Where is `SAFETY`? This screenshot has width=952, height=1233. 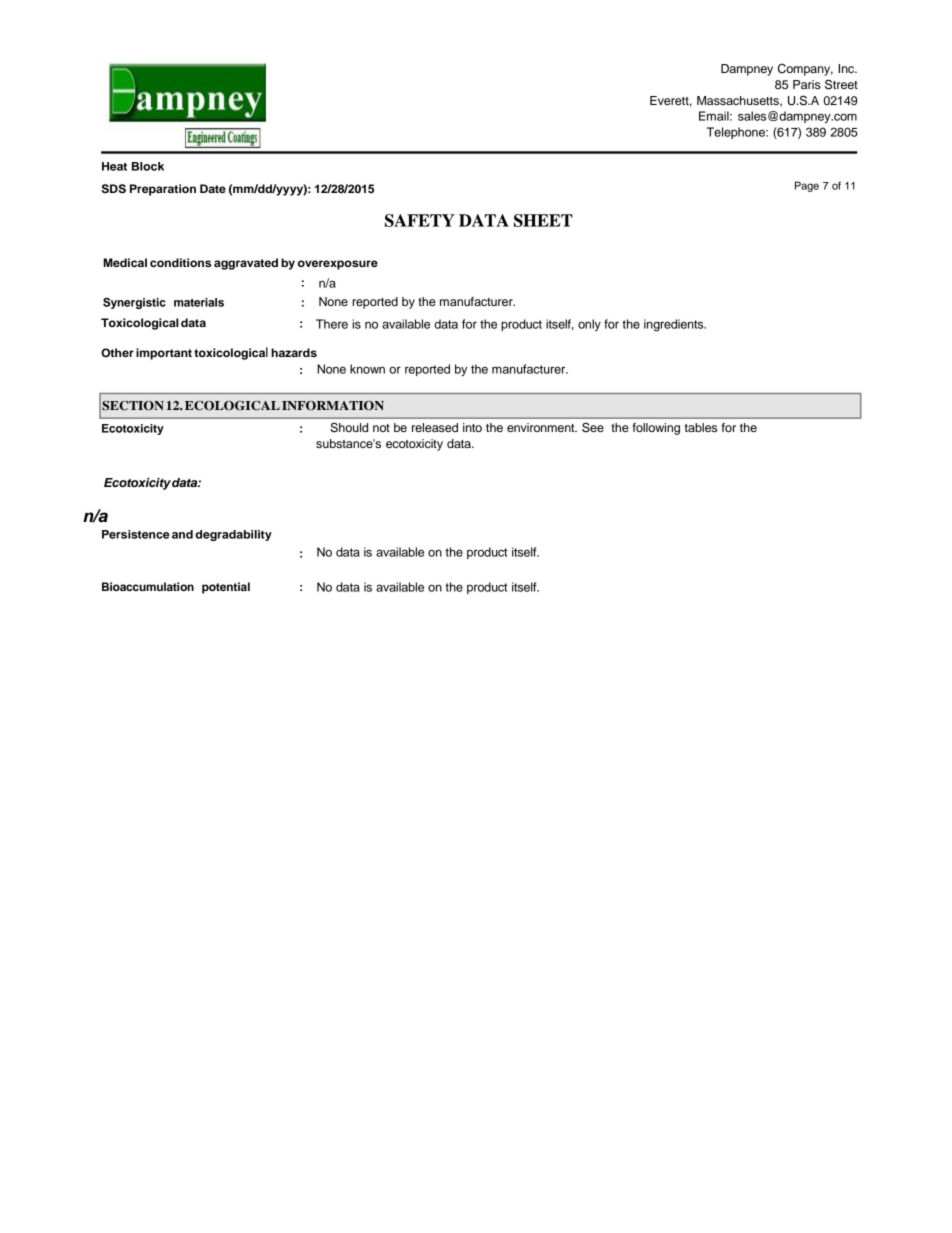
SAFETY is located at coordinates (420, 220).
